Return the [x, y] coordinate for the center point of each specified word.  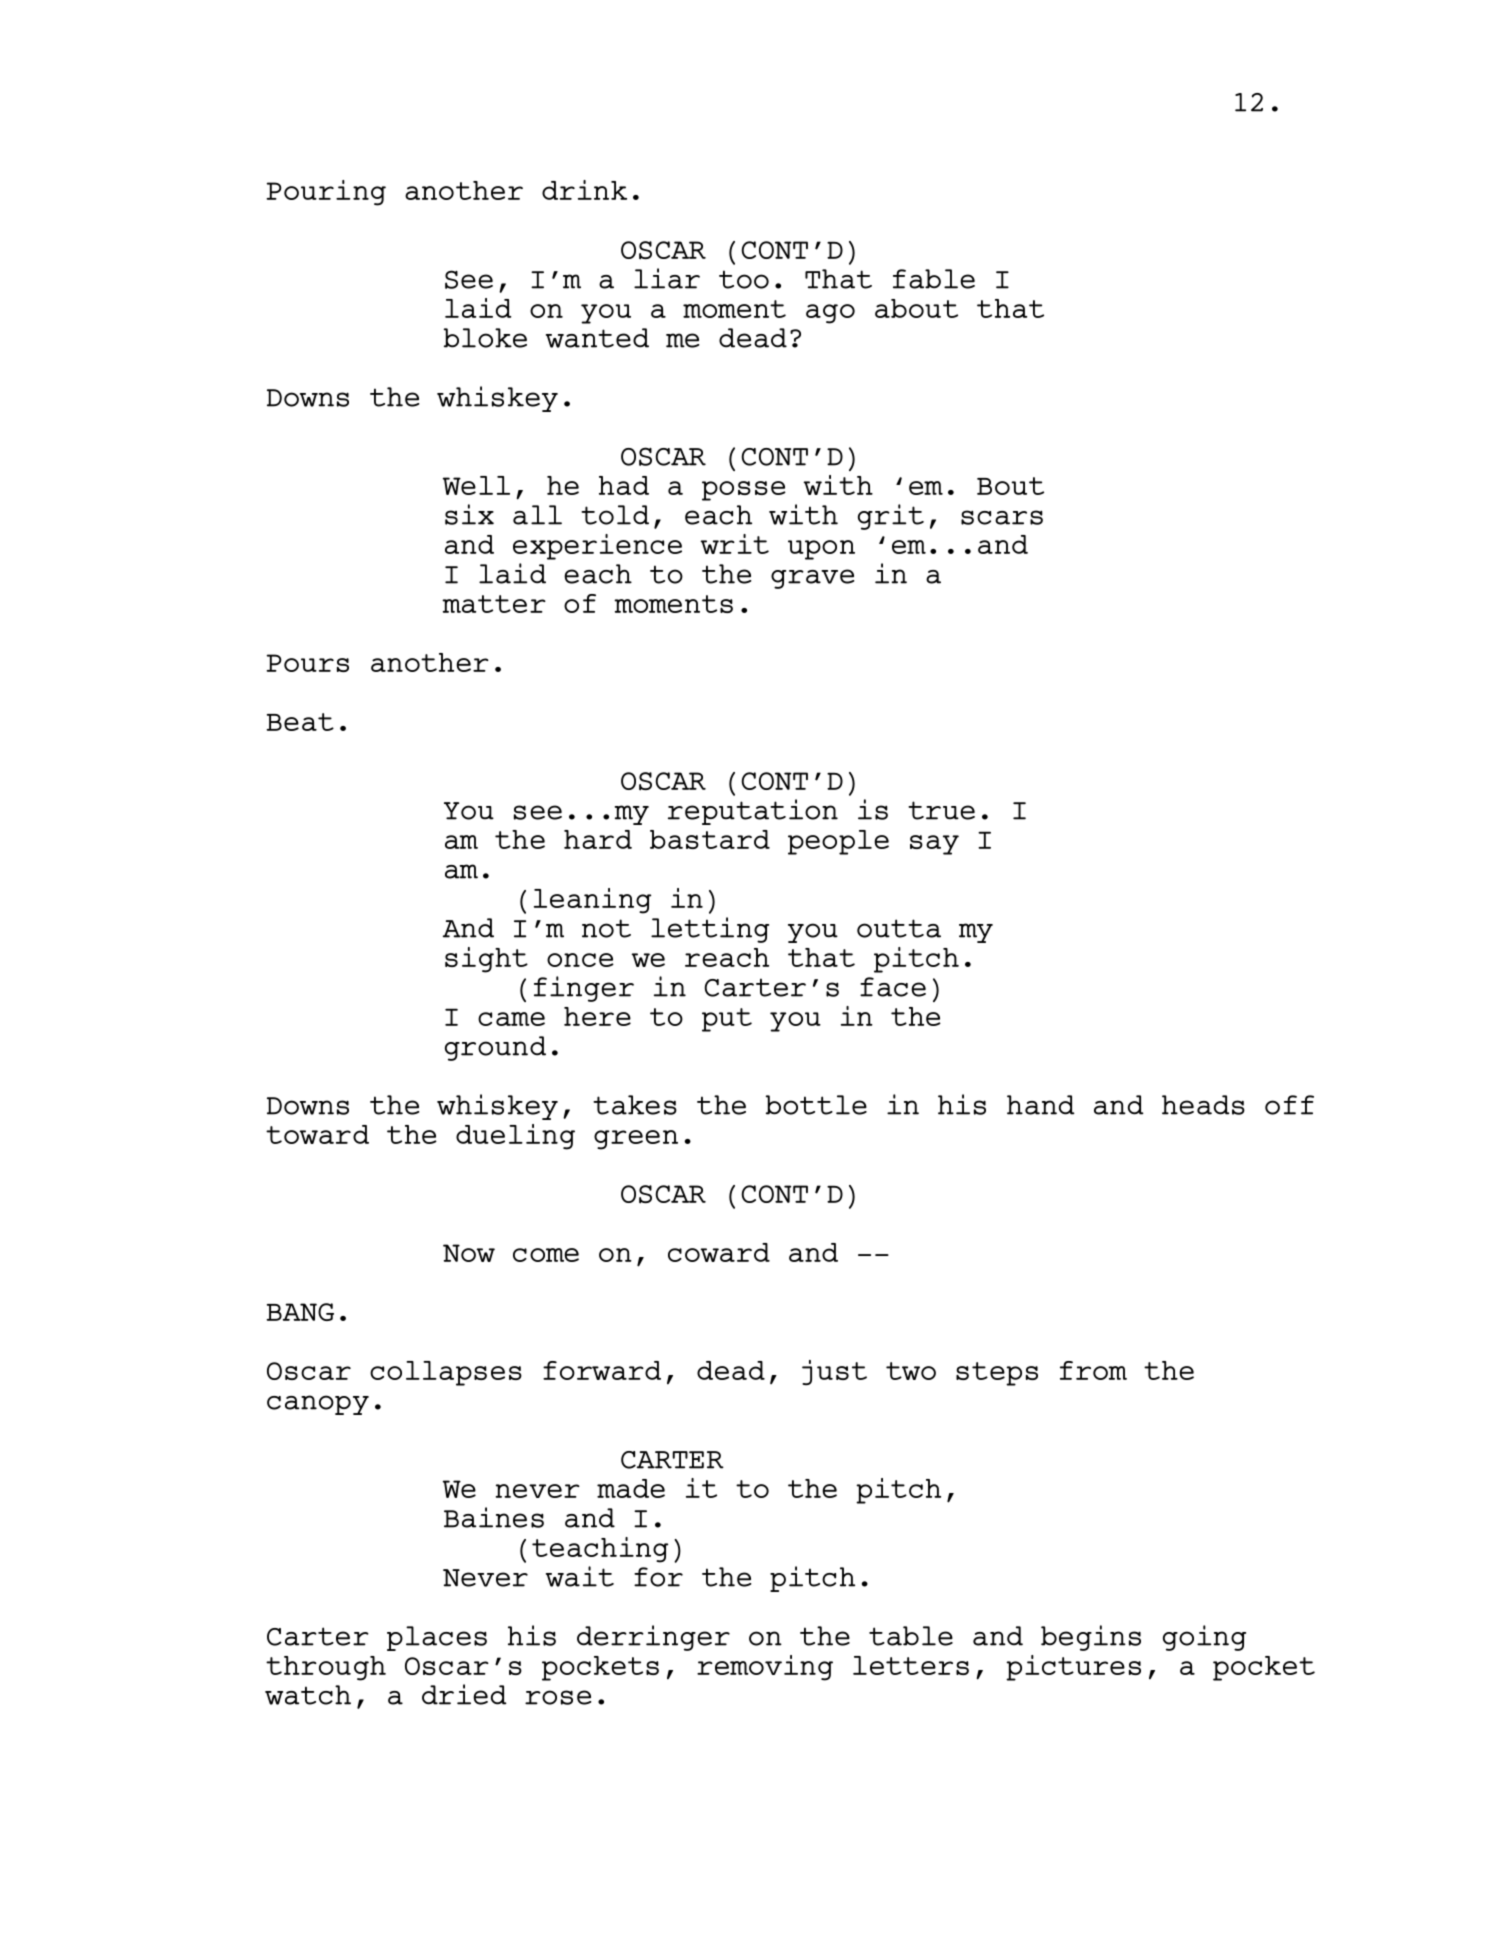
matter [494, 604]
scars [1002, 517]
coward [719, 1252]
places [437, 1638]
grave [812, 579]
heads [1203, 1105]
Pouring [326, 193]
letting [710, 930]
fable [934, 279]
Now [469, 1253]
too [744, 279]
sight [486, 960]
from [1093, 1370]
